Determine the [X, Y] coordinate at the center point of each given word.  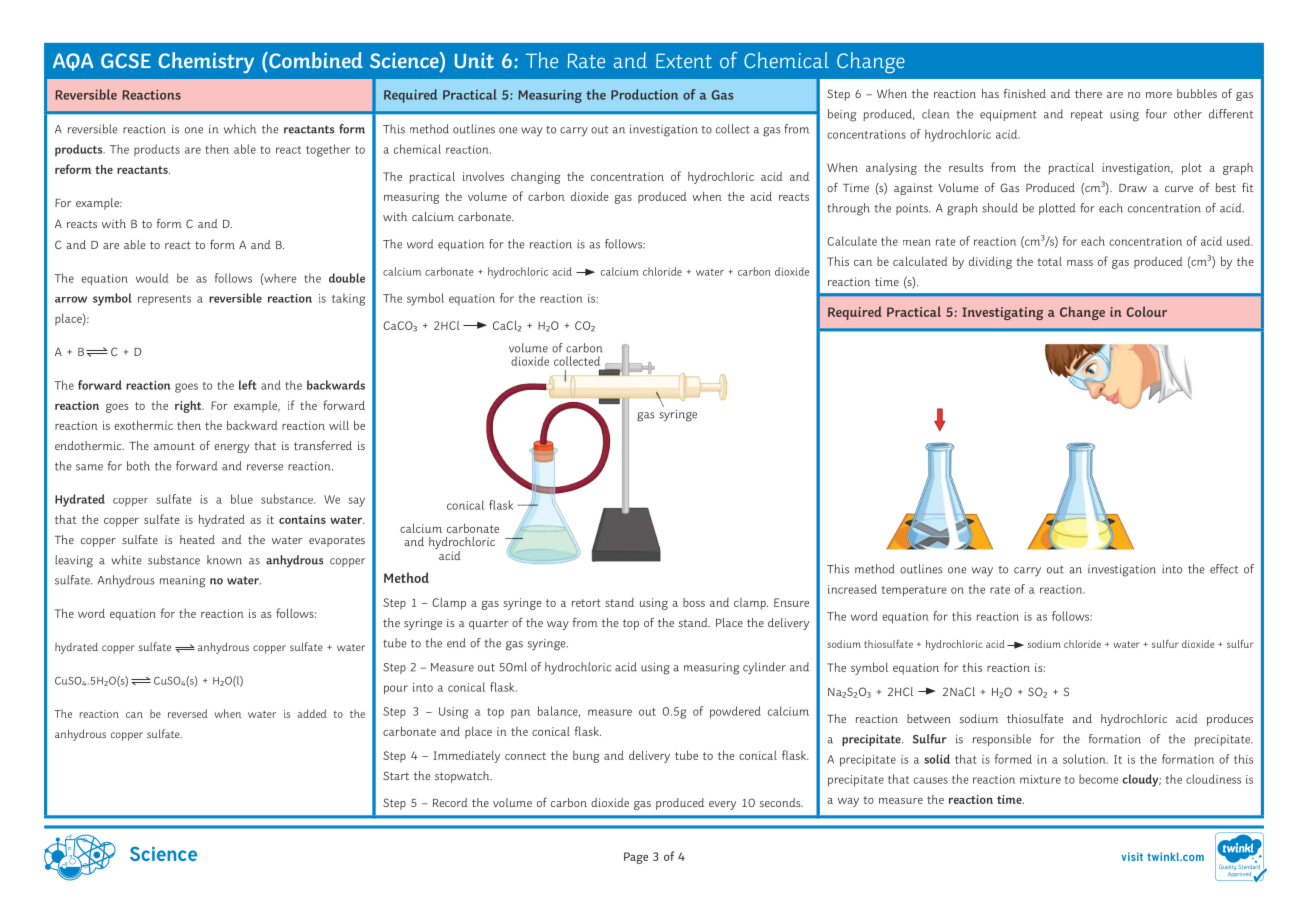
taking [348, 299]
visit [1132, 856]
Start [396, 775]
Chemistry [206, 62]
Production [644, 94]
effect [1224, 569]
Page [636, 858]
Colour [1147, 311]
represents [164, 300]
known [224, 560]
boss [694, 602]
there [1088, 93]
